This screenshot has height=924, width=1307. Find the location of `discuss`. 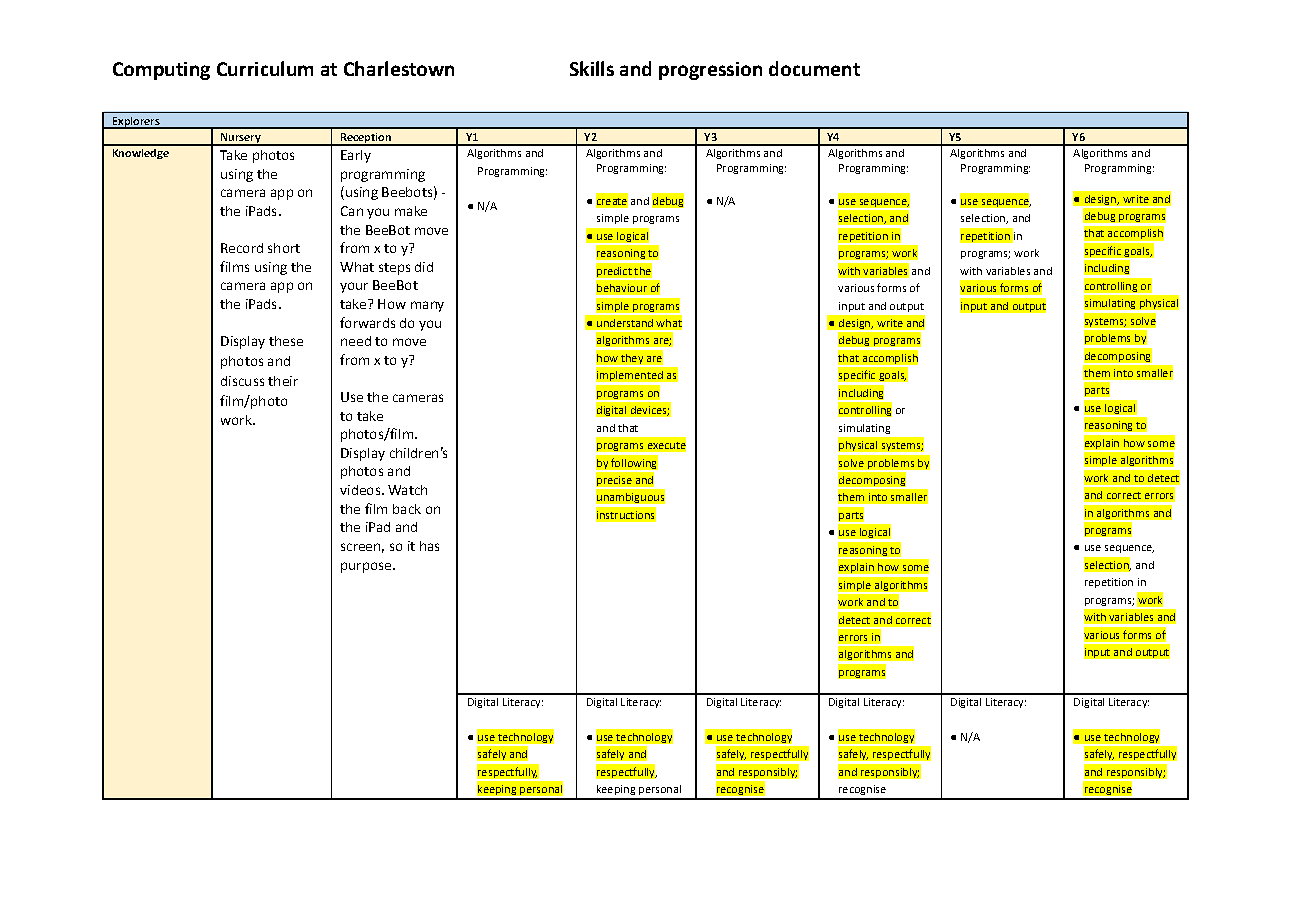

discuss is located at coordinates (242, 381).
